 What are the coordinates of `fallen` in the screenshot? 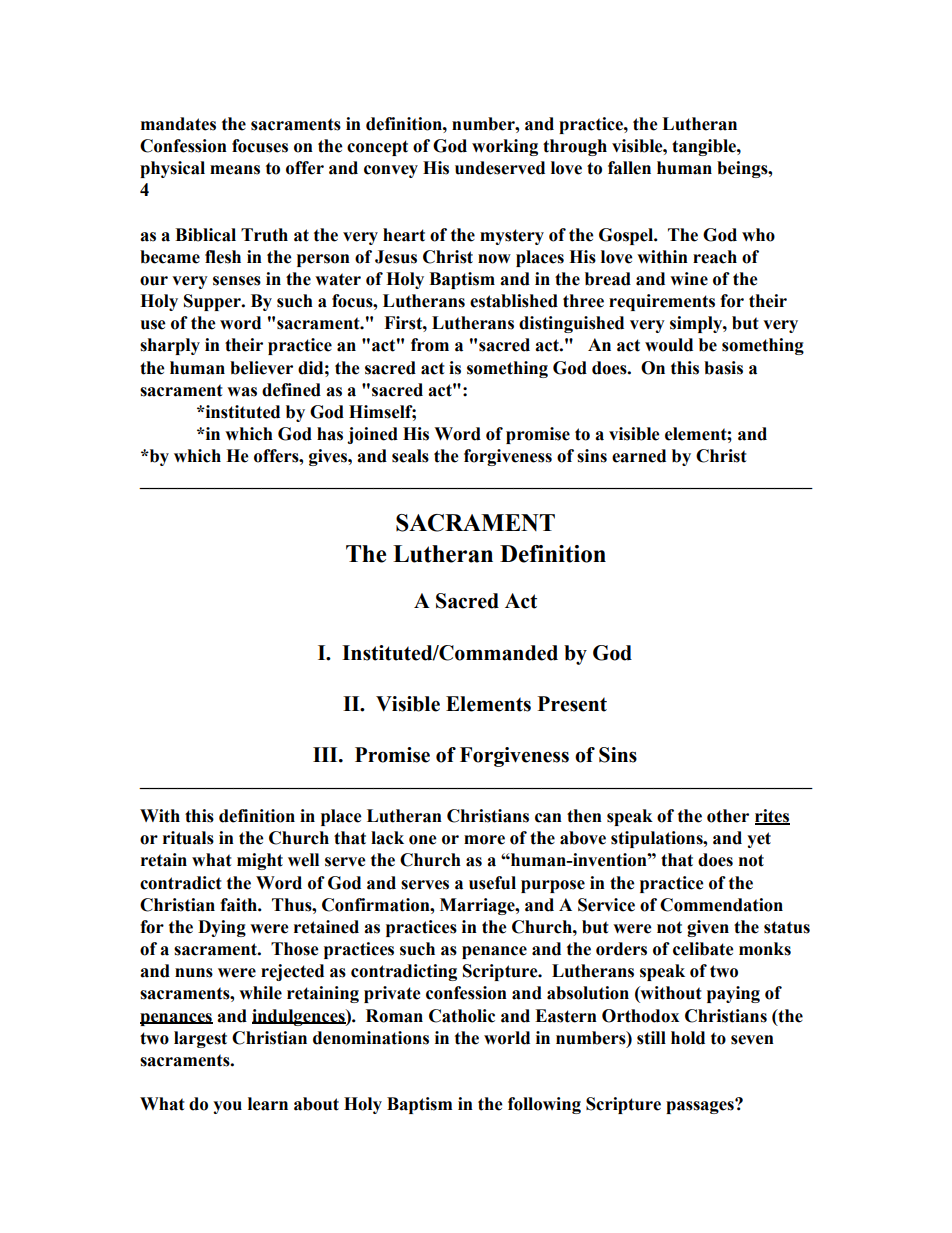 It's located at (629, 168).
